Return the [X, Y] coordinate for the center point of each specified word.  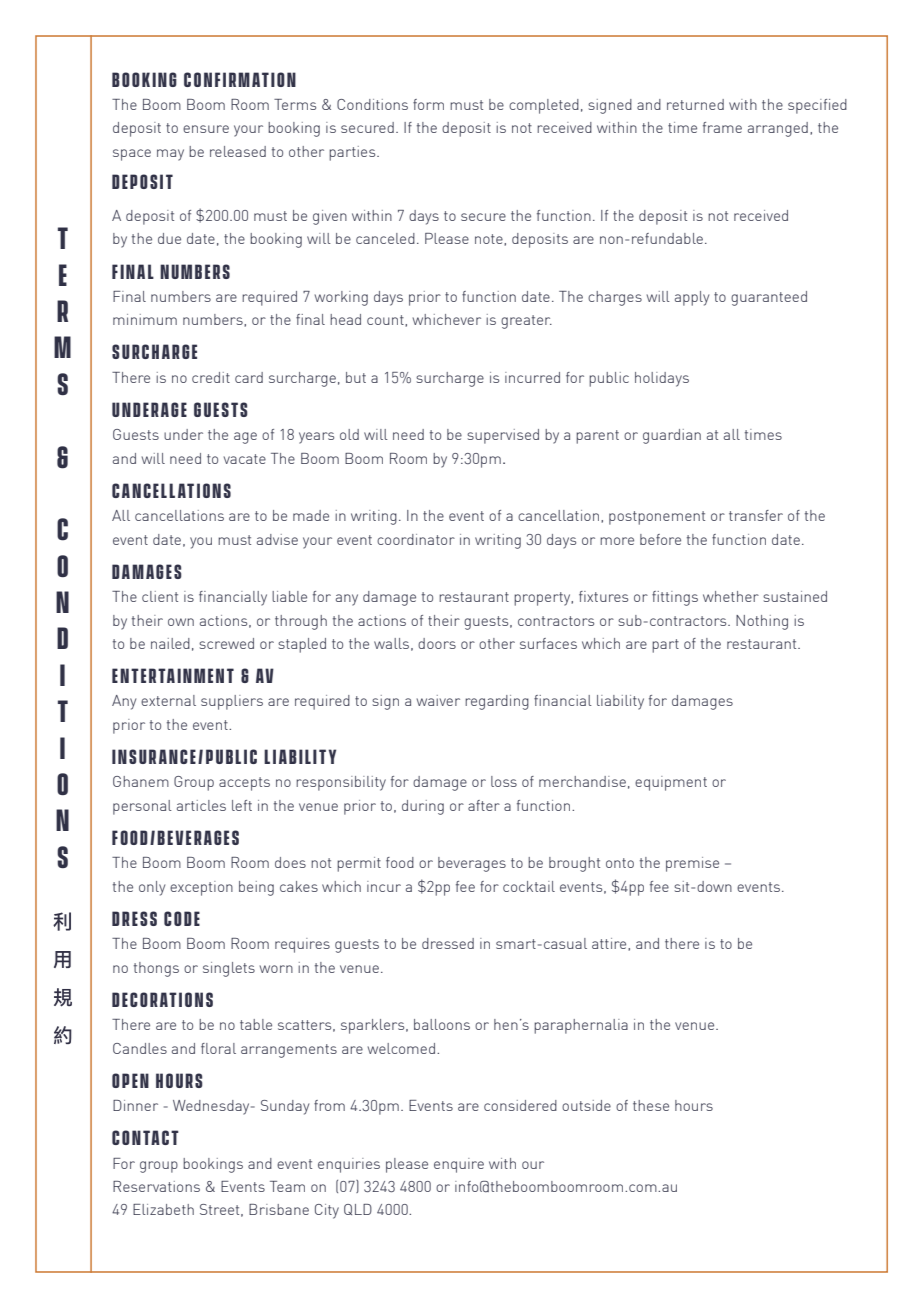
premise [692, 864]
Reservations [156, 1186]
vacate [245, 459]
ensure [206, 129]
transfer [756, 515]
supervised [503, 436]
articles [201, 805]
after [484, 805]
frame [722, 127]
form [428, 104]
